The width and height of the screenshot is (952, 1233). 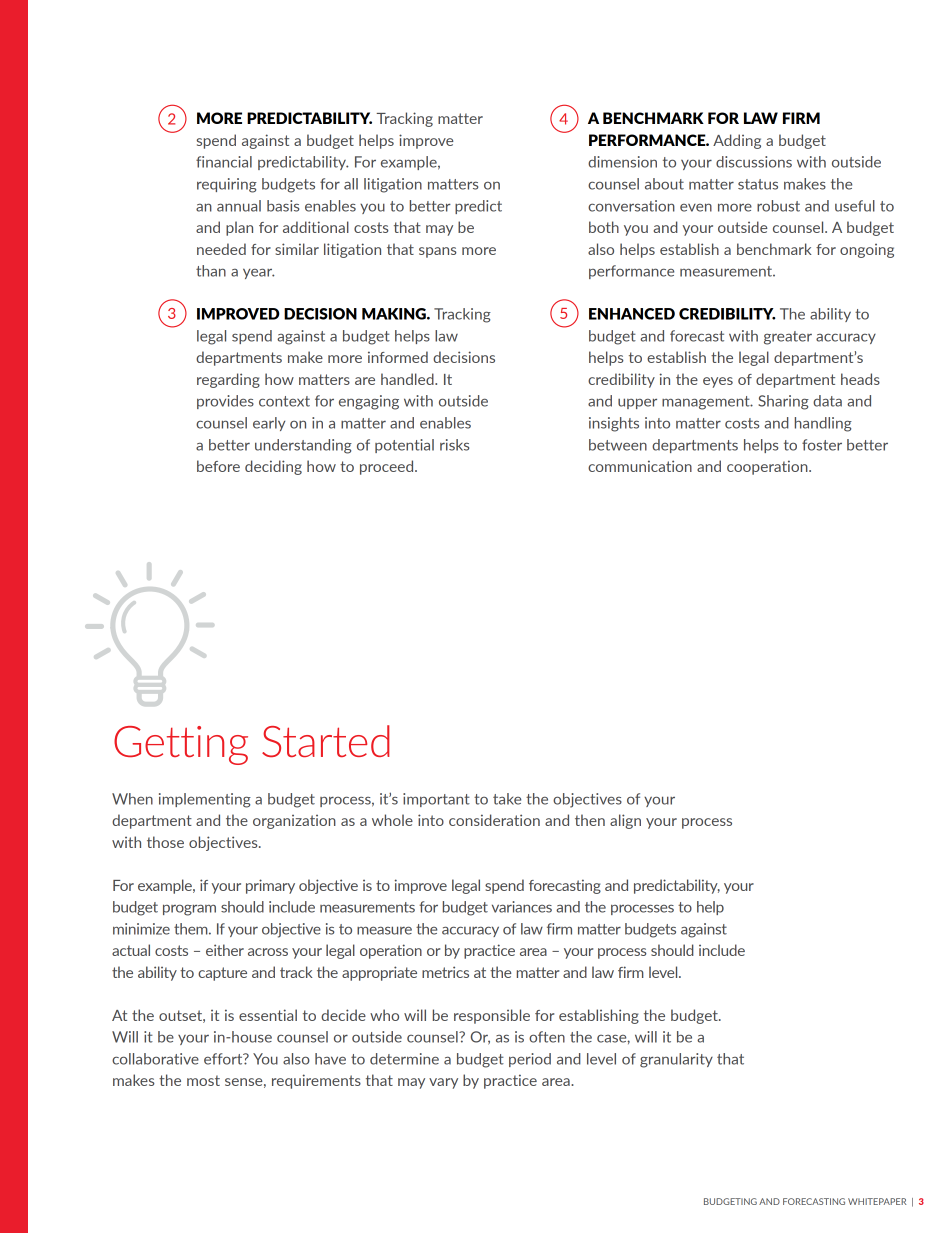 What do you see at coordinates (443, 1083) in the screenshot?
I see `vary` at bounding box center [443, 1083].
